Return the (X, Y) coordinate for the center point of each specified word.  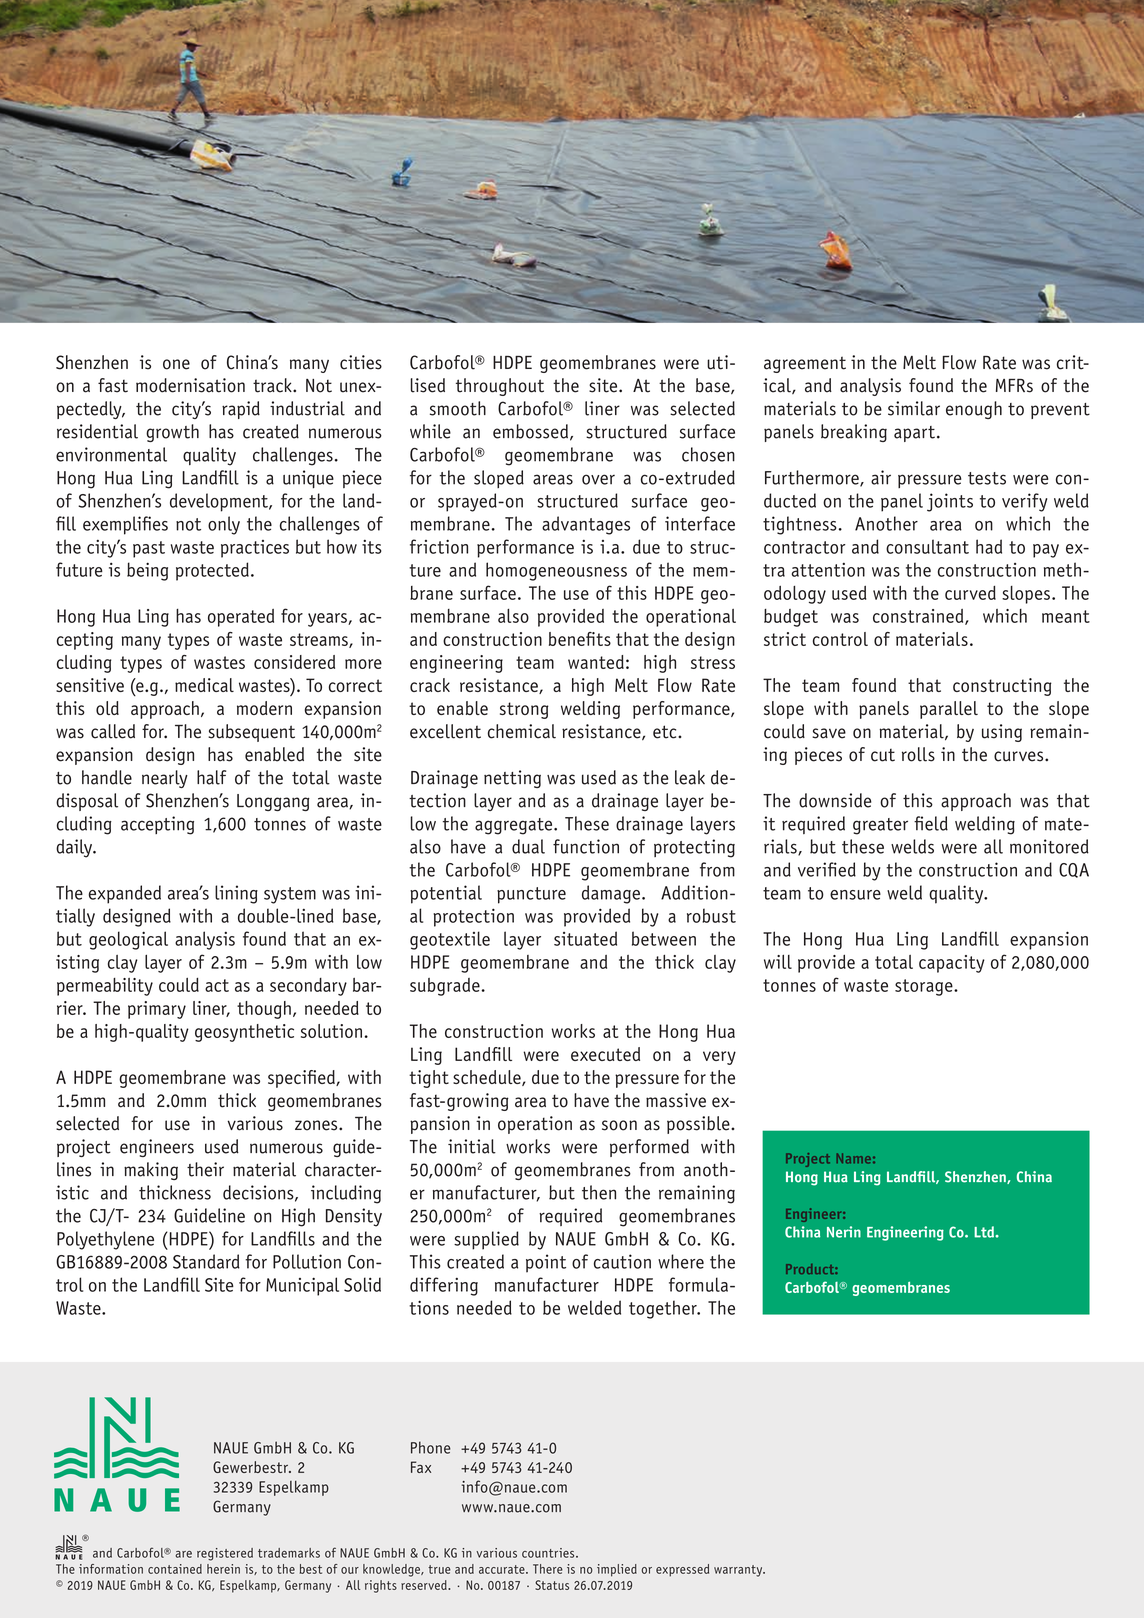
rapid (241, 410)
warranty (739, 1571)
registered (225, 1554)
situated (585, 938)
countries (549, 1553)
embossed (530, 431)
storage (925, 987)
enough (974, 410)
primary (157, 1010)
